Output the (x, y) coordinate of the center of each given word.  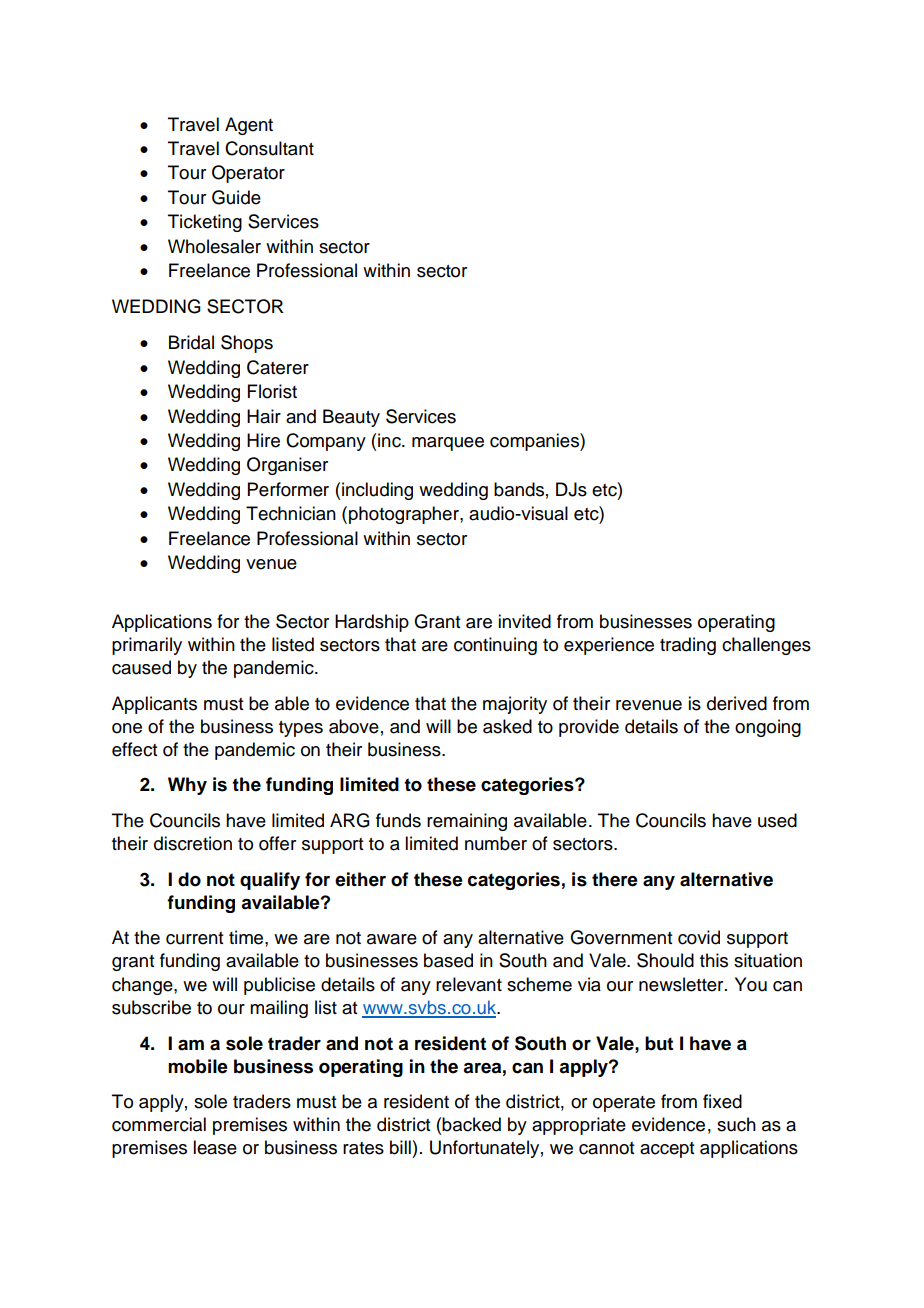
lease (215, 1147)
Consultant (269, 148)
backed (471, 1124)
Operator (248, 174)
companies (535, 442)
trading (688, 646)
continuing (495, 646)
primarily (147, 646)
